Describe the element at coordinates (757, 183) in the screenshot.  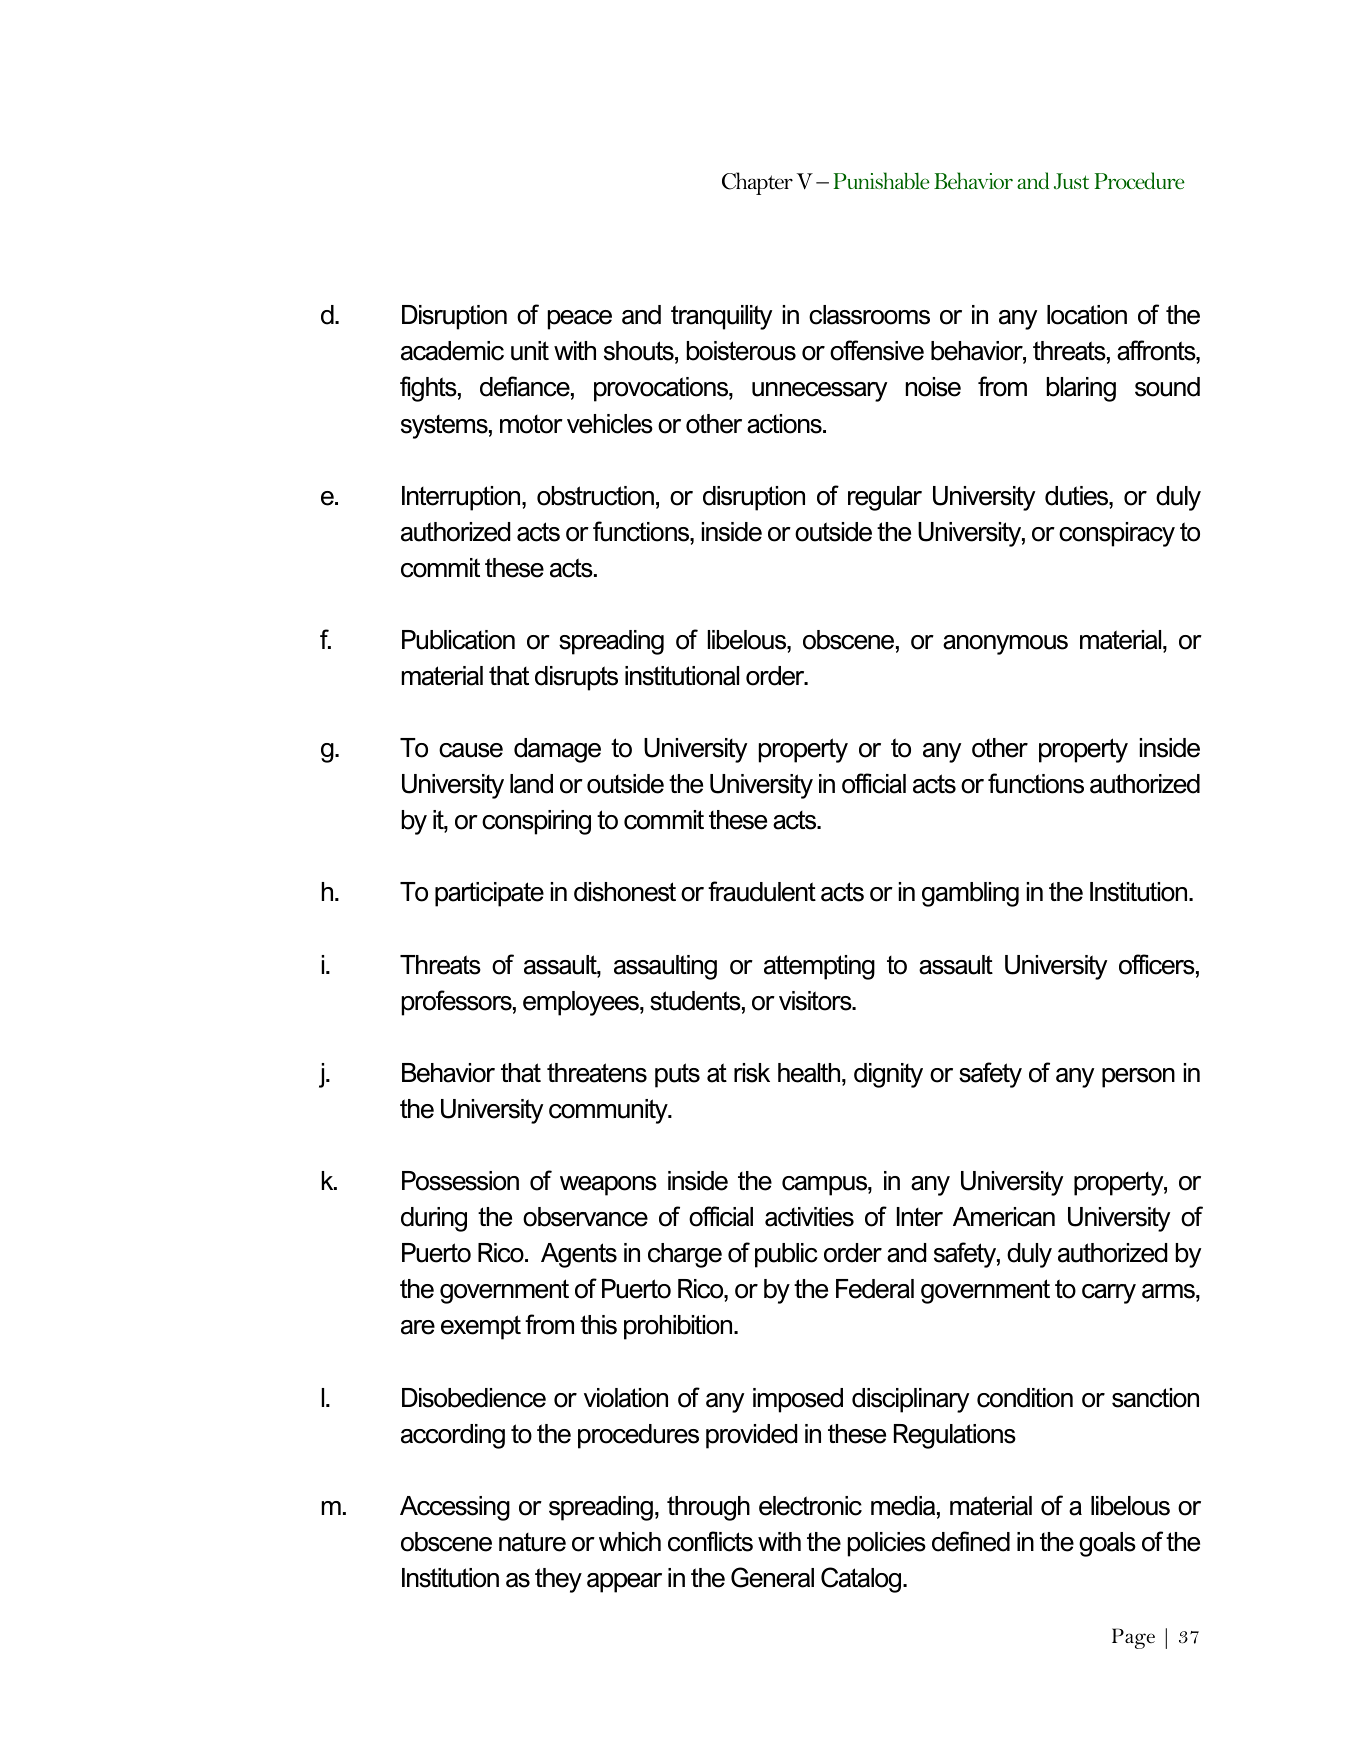
I see `Chapter` at that location.
